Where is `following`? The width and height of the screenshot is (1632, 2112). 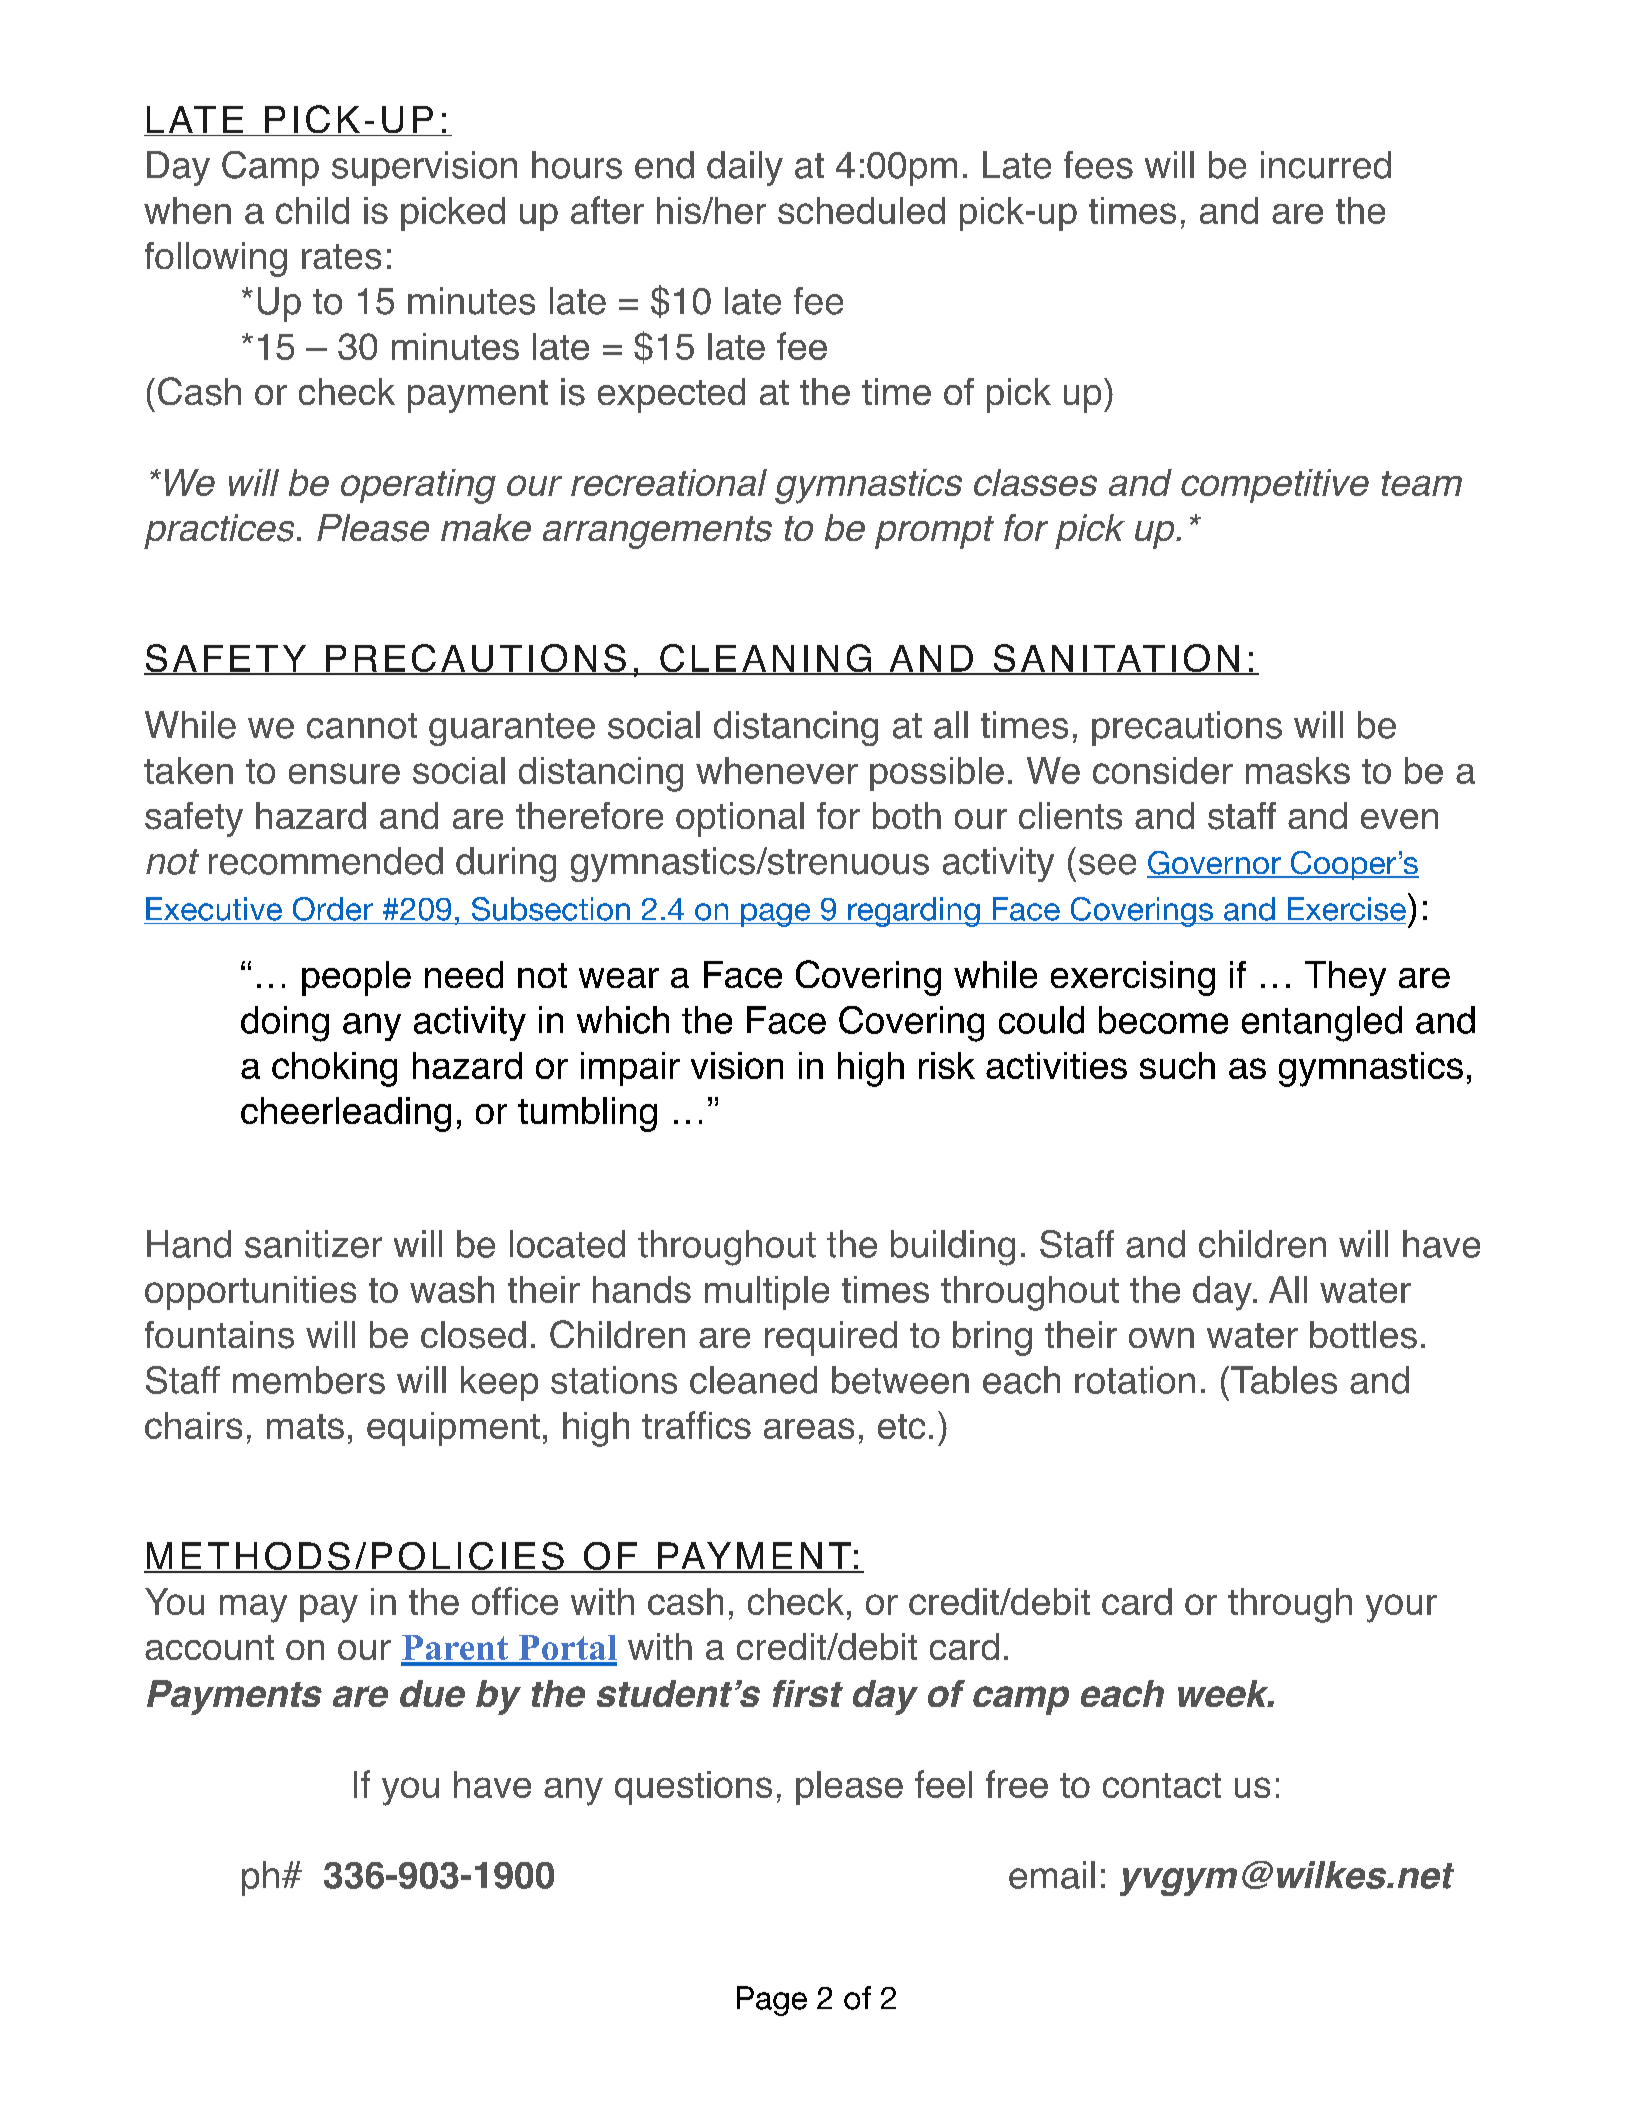 following is located at coordinates (216, 259).
